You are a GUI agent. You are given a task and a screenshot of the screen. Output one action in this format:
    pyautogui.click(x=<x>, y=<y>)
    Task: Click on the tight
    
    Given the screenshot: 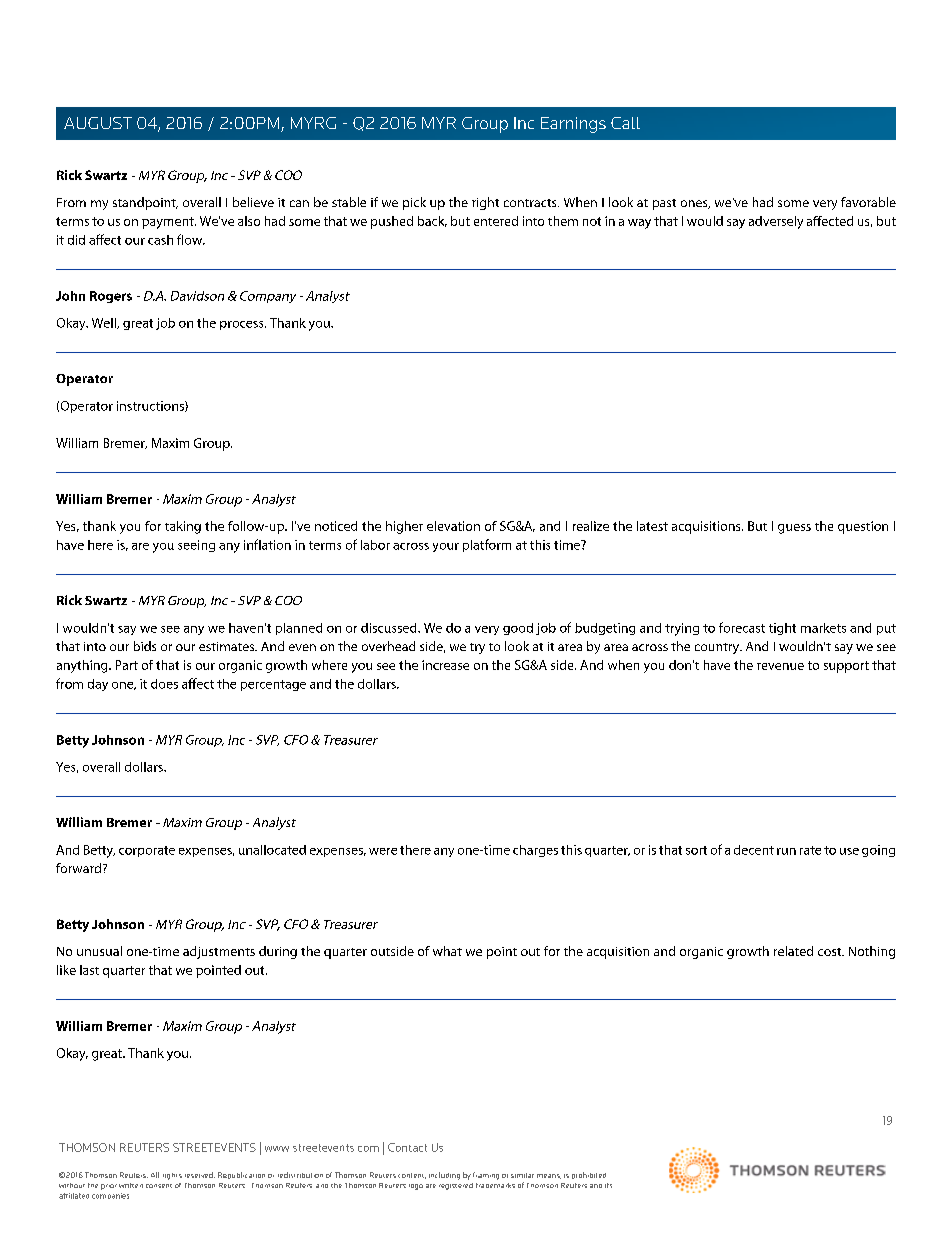 What is the action you would take?
    pyautogui.click(x=782, y=629)
